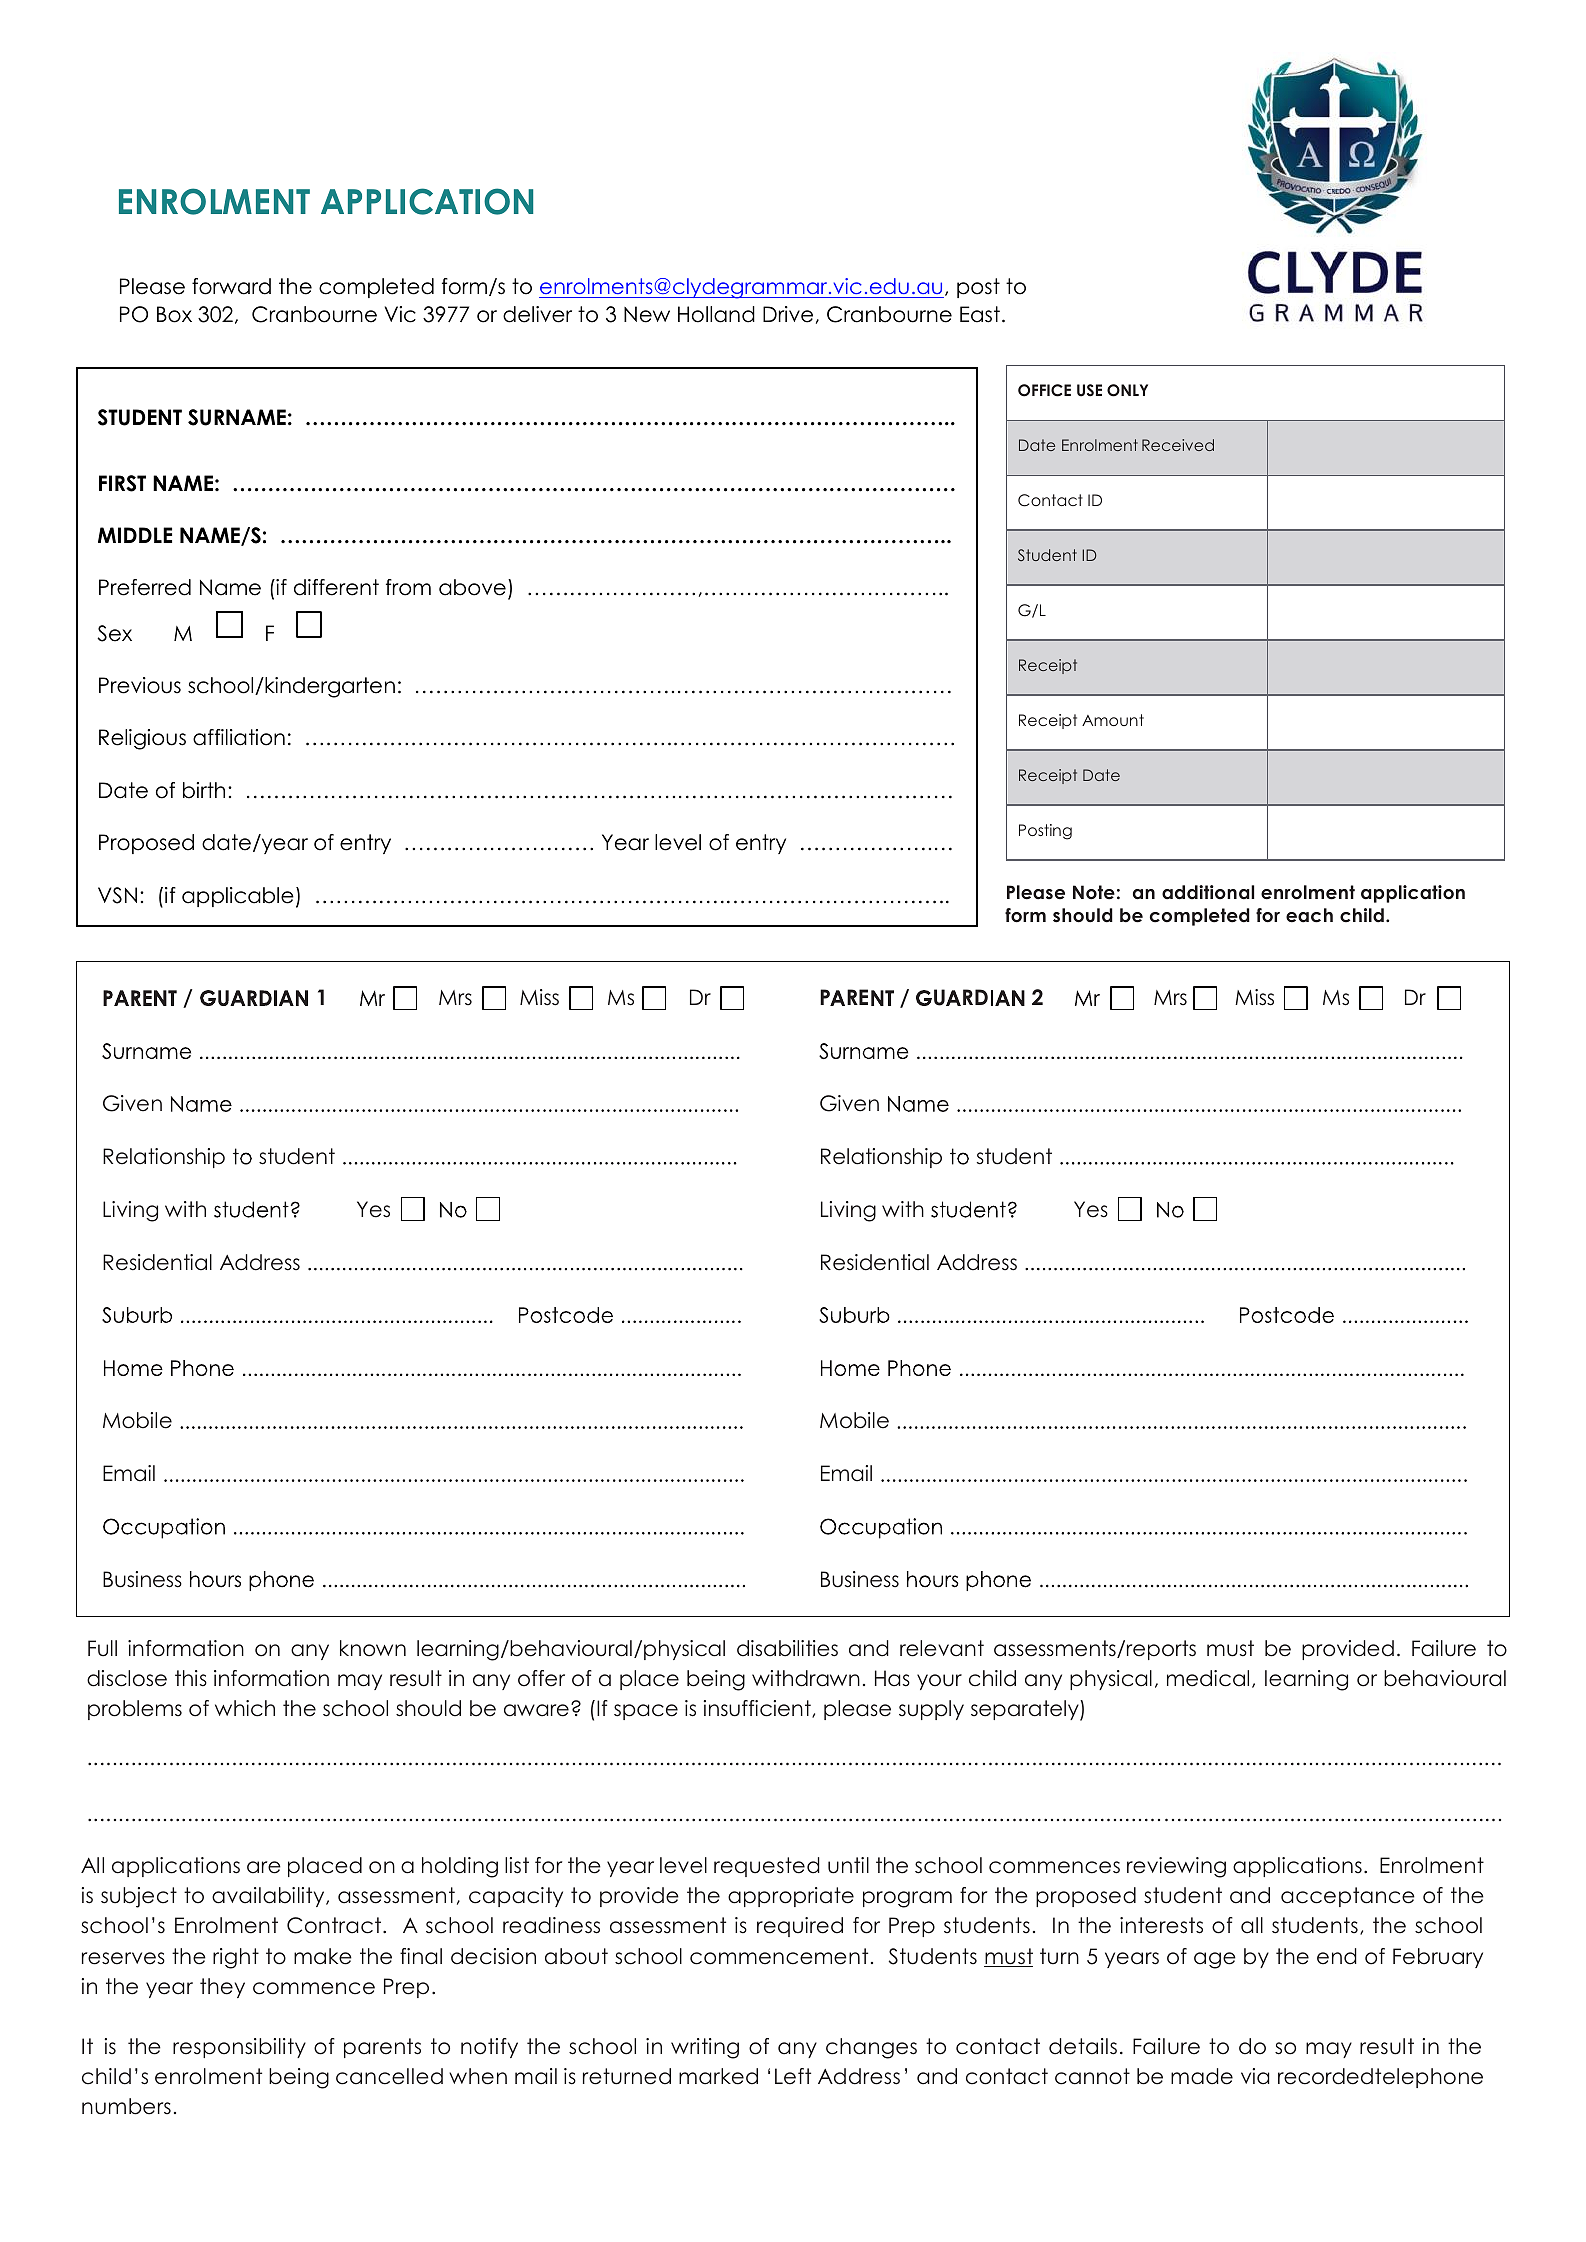 The width and height of the screenshot is (1586, 2242). What do you see at coordinates (239, 2048) in the screenshot?
I see `responsibility` at bounding box center [239, 2048].
